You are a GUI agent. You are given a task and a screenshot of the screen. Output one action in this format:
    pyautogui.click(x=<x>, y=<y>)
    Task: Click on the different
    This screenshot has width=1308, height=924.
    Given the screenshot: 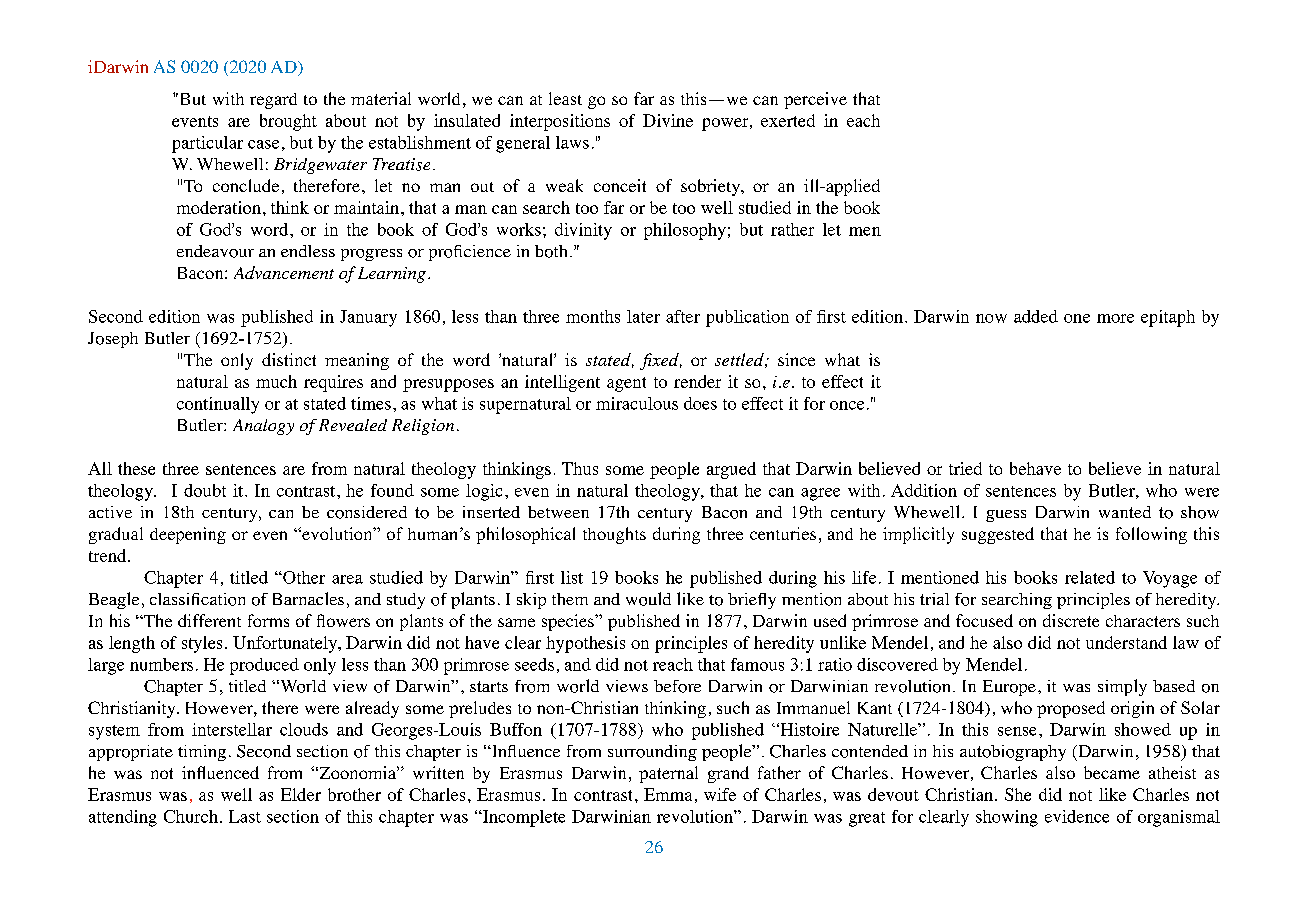 What is the action you would take?
    pyautogui.click(x=209, y=620)
